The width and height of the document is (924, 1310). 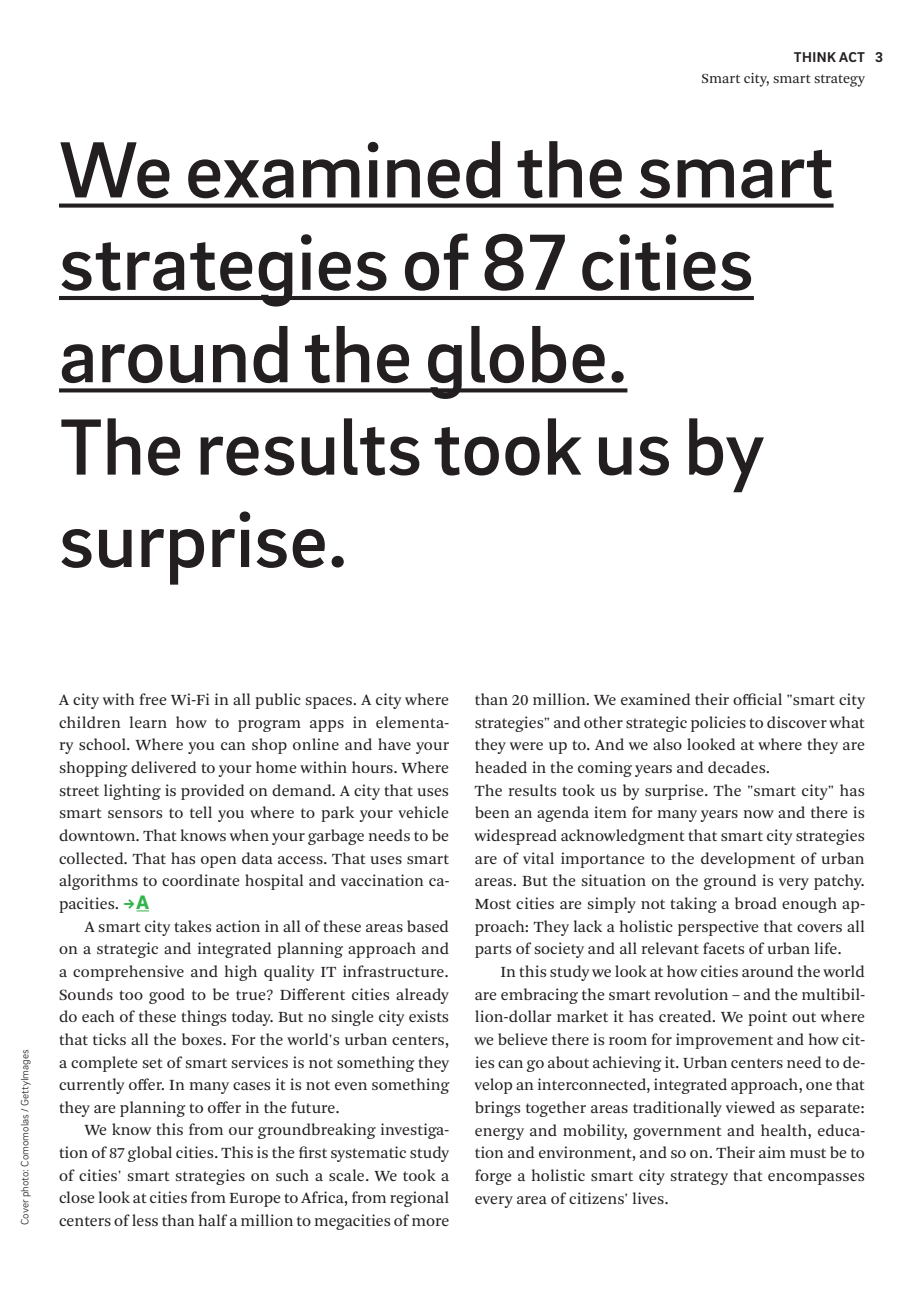 I want to click on official, so click(x=757, y=699).
